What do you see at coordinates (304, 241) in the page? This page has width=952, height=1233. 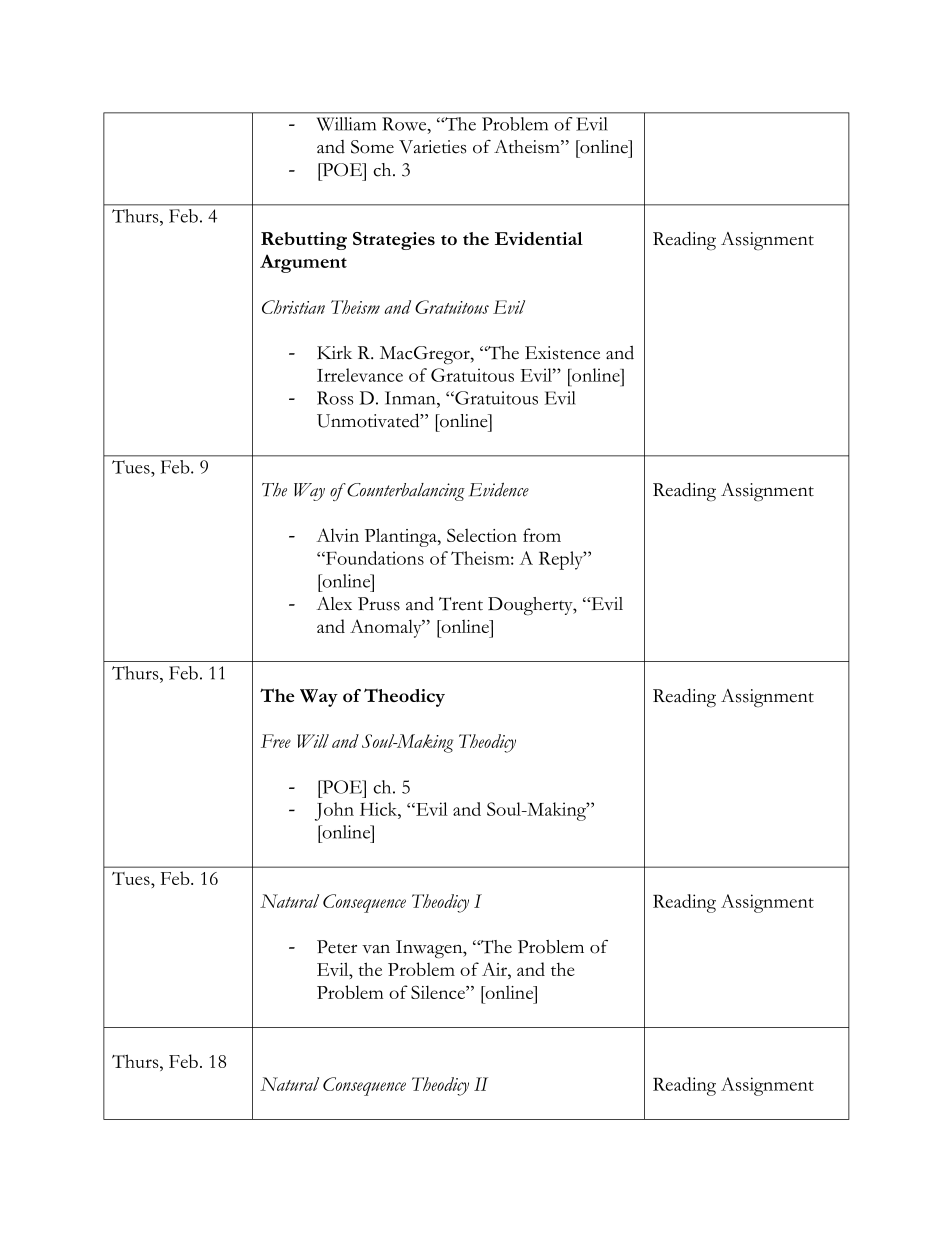 I see `Rebutting` at bounding box center [304, 241].
